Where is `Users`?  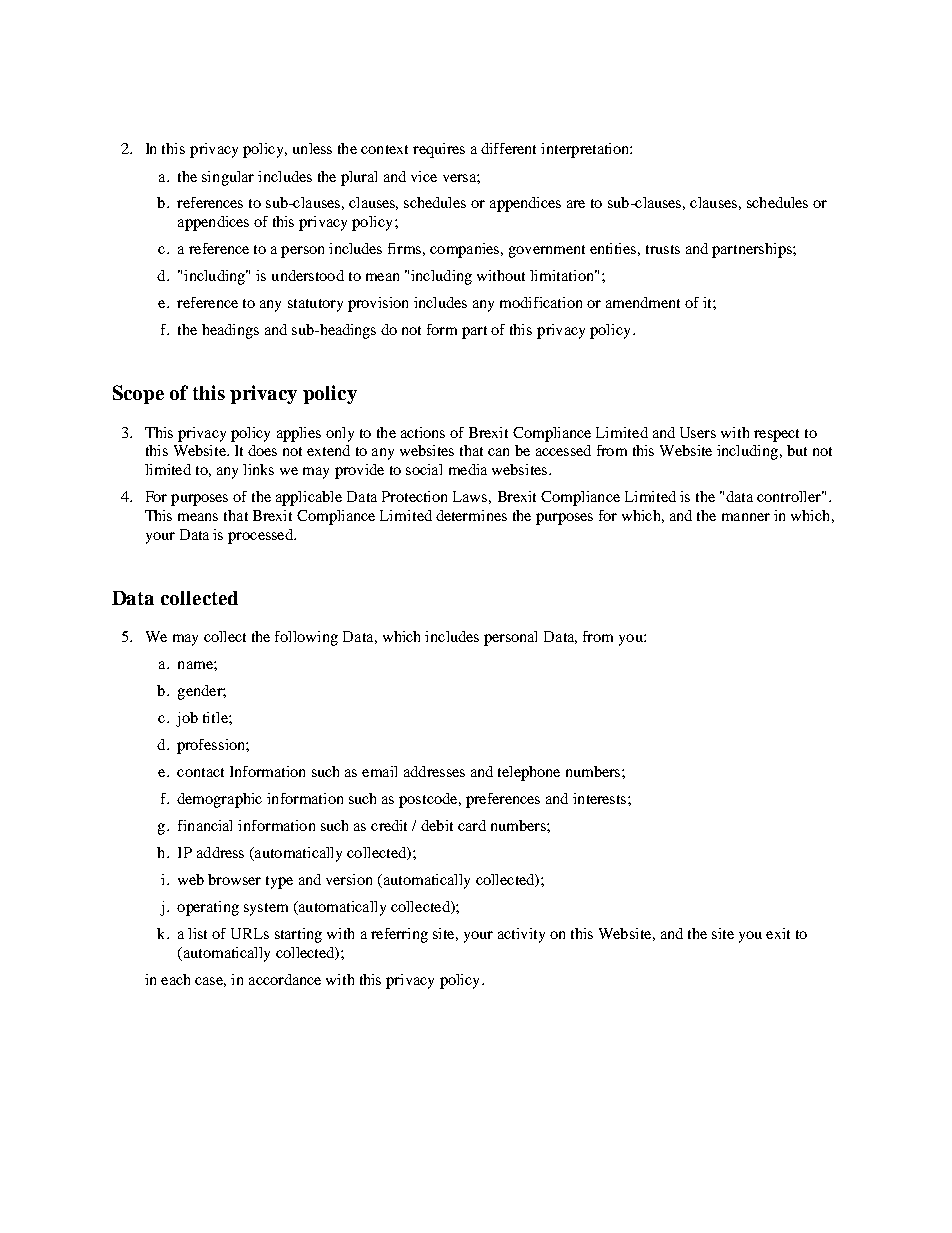 Users is located at coordinates (698, 432).
